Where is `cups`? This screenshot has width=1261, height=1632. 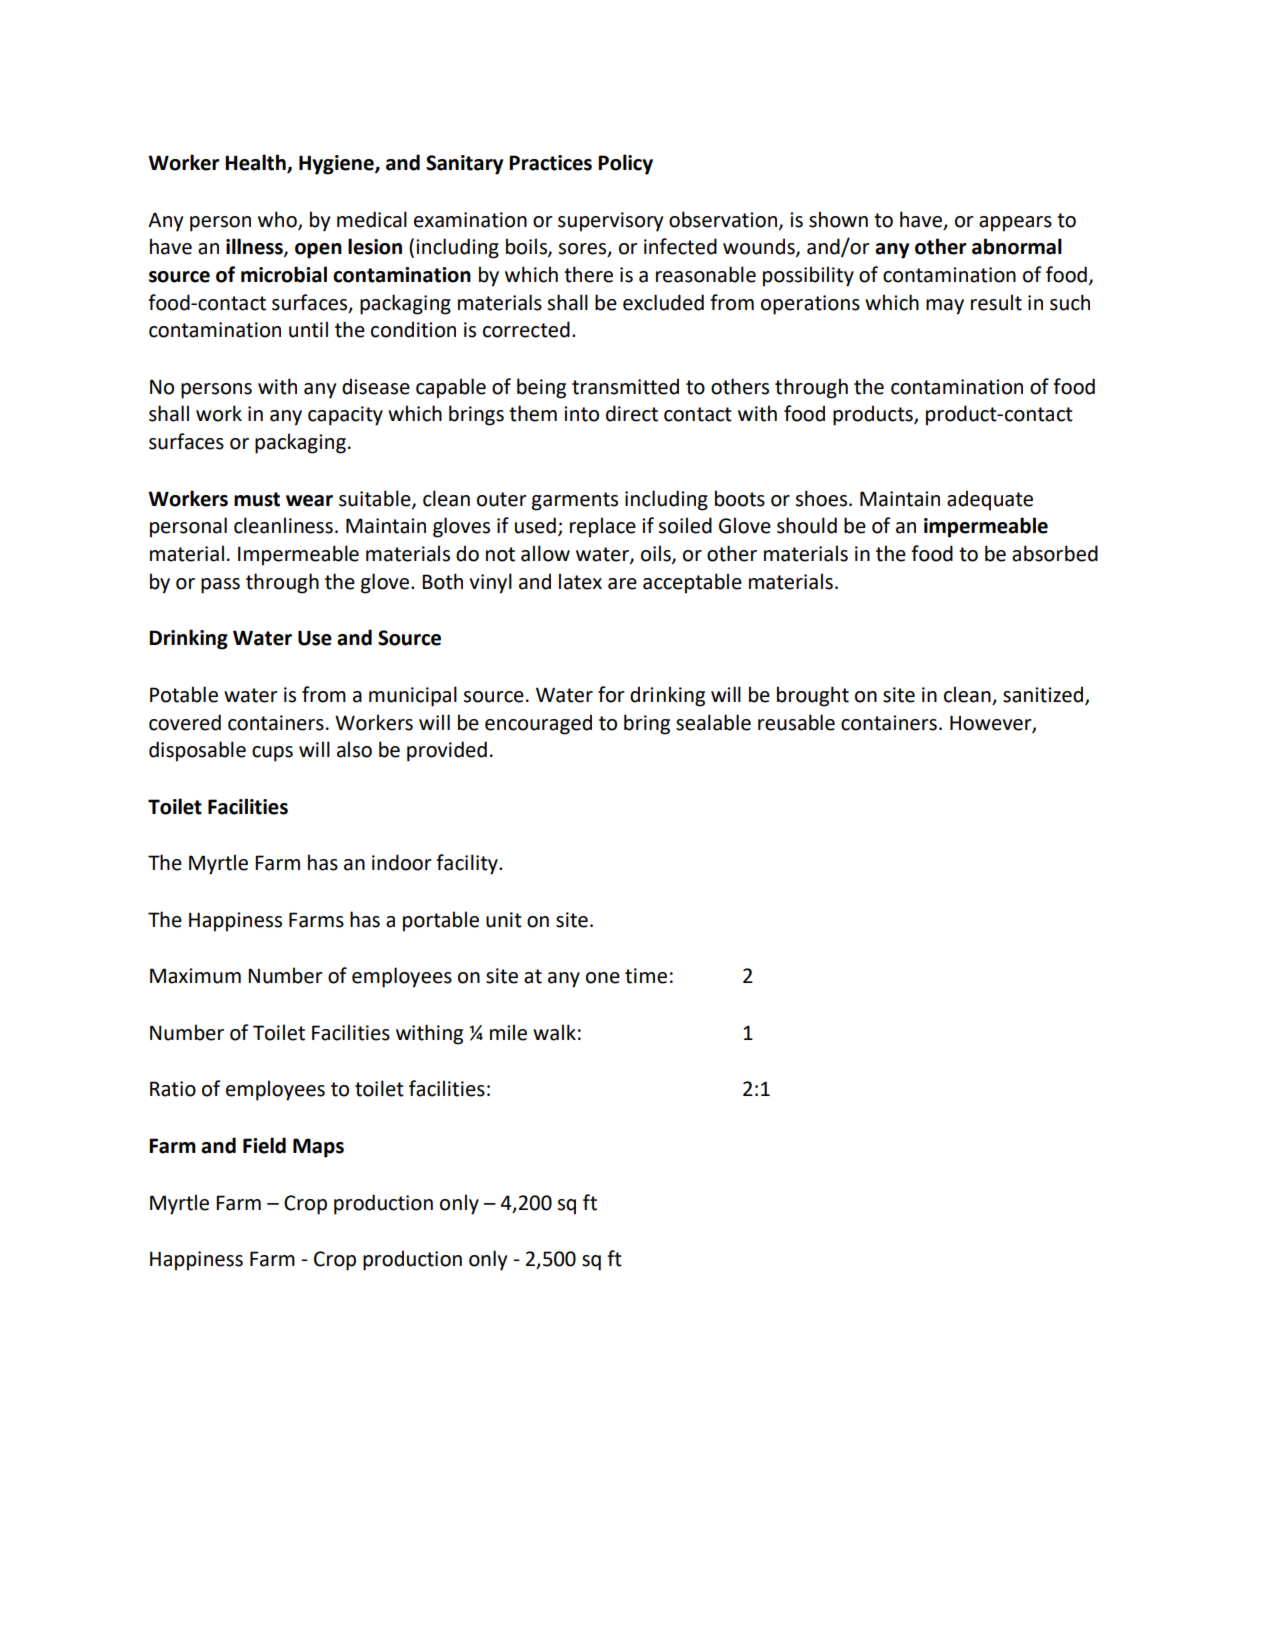 cups is located at coordinates (272, 754).
